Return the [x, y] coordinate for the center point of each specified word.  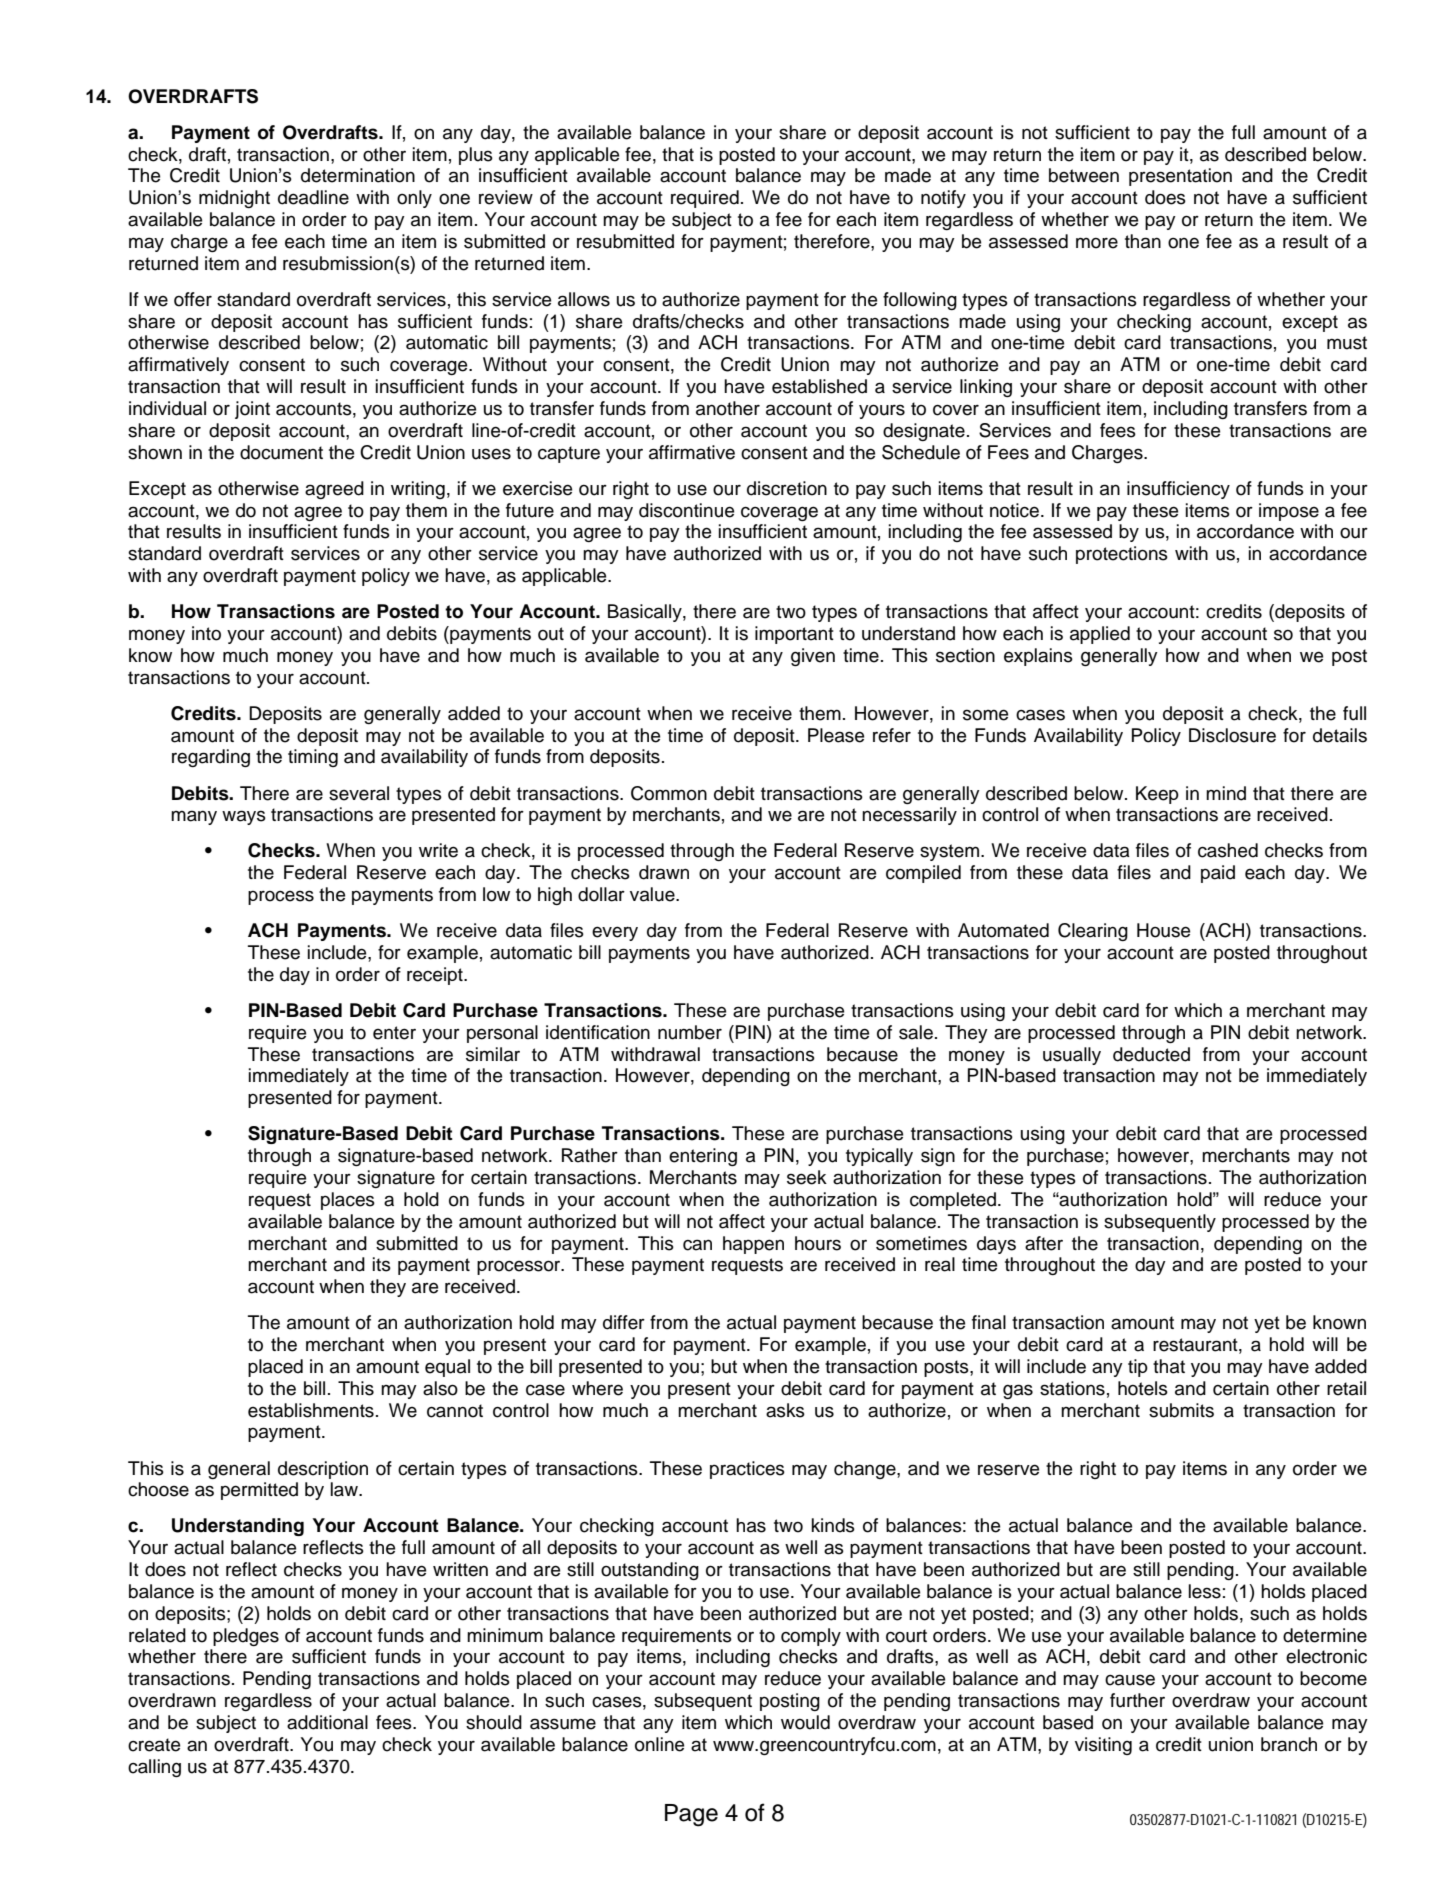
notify [943, 199]
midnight [234, 199]
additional [327, 1722]
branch [1289, 1744]
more [1097, 243]
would [805, 1722]
